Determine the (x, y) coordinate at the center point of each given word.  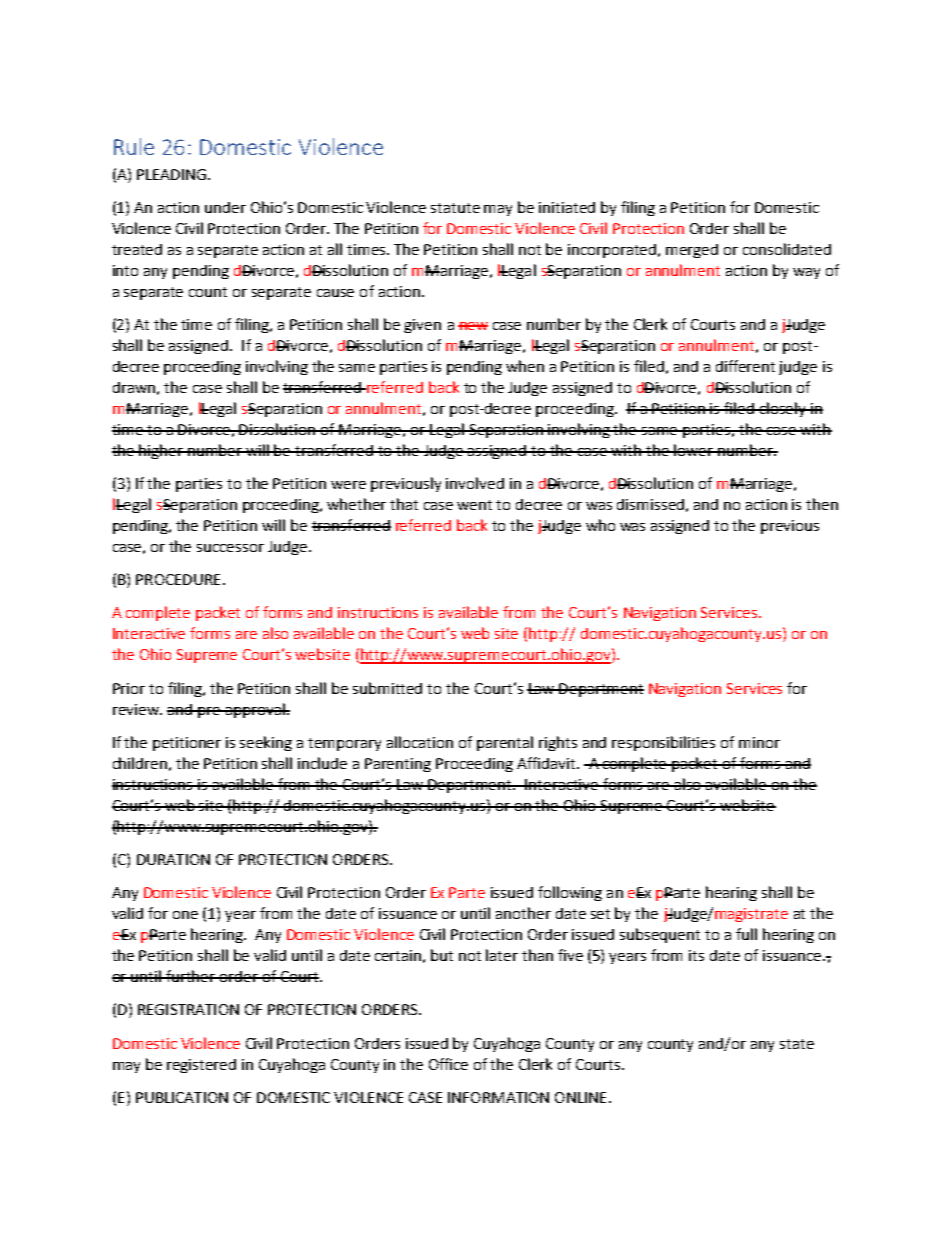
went (474, 505)
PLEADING (171, 174)
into (125, 270)
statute (455, 208)
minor (759, 742)
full (746, 934)
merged (692, 251)
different (745, 366)
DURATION (173, 859)
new (473, 326)
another (523, 913)
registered (201, 1066)
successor (230, 548)
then (822, 504)
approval (255, 710)
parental (505, 743)
